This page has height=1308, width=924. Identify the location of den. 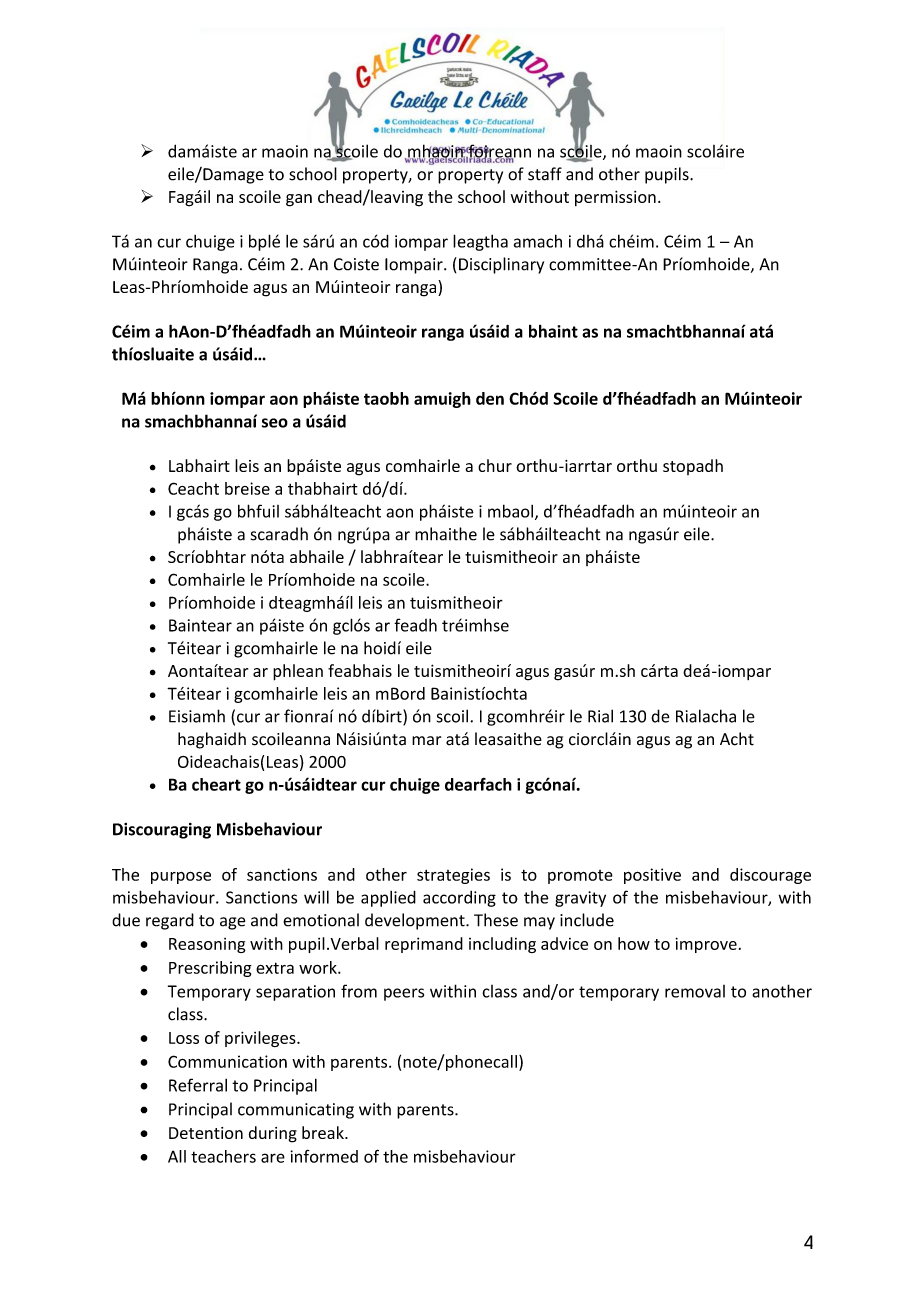
(490, 398).
